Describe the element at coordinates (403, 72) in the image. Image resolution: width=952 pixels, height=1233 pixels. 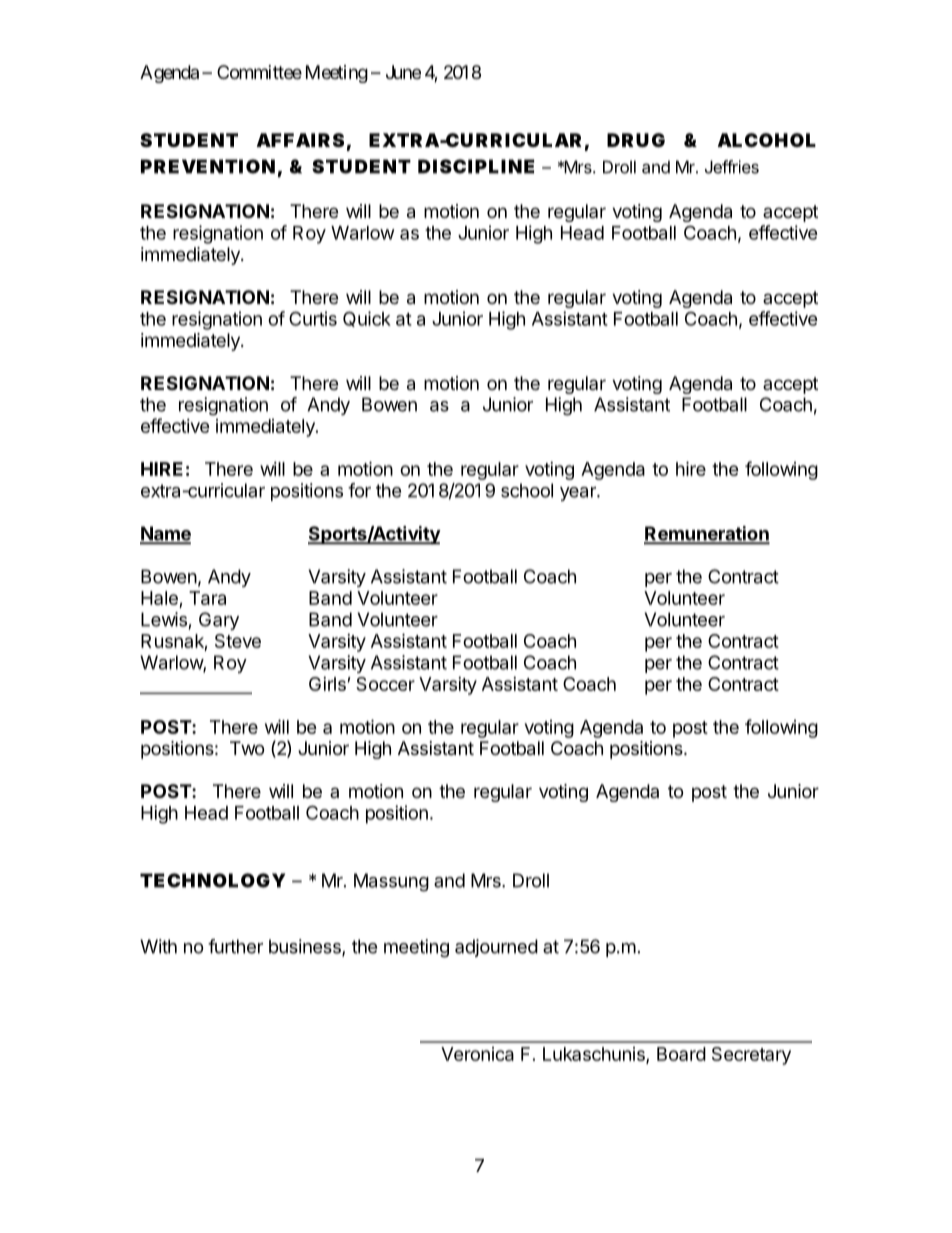
I see `June` at that location.
